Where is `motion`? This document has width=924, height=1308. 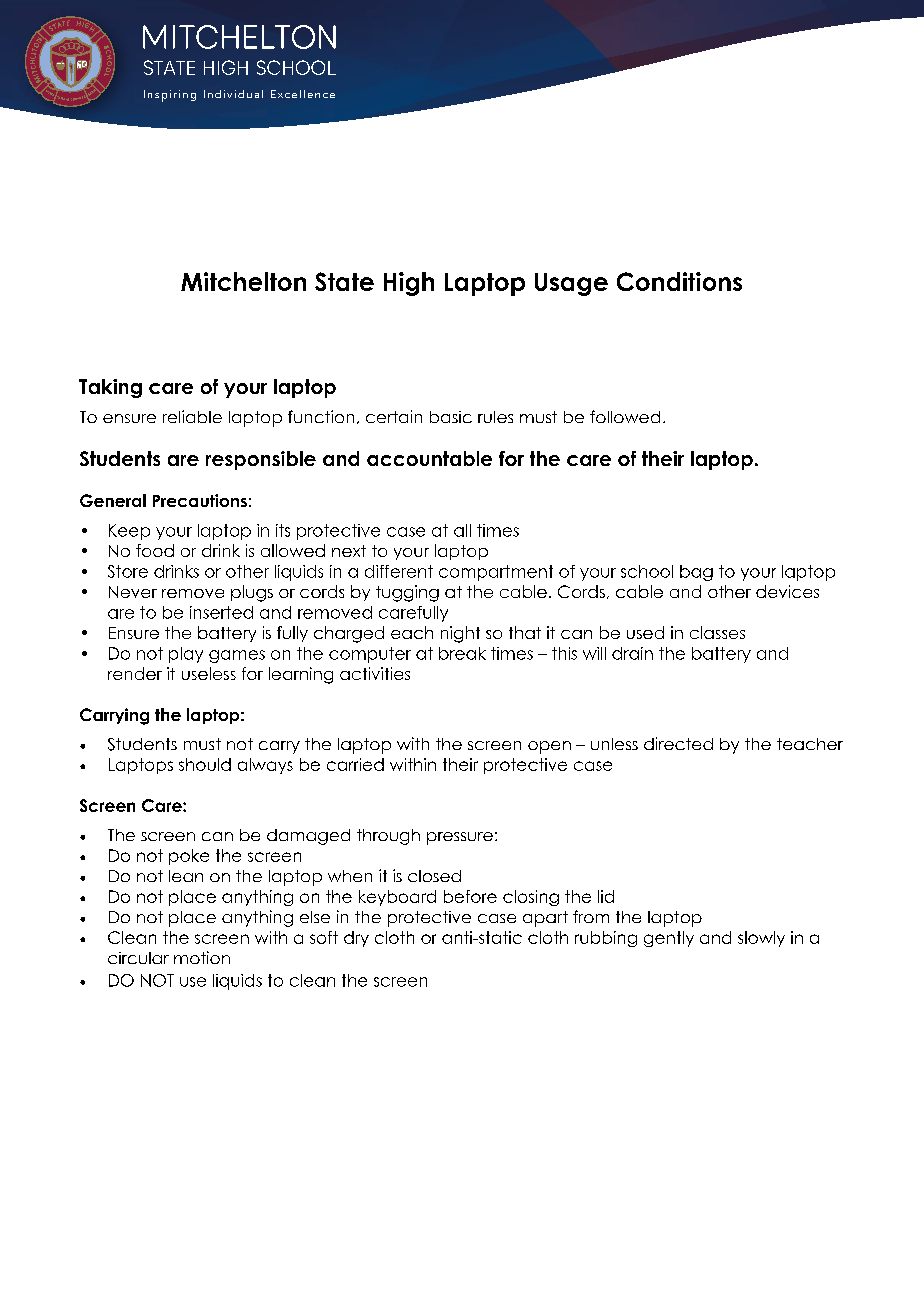
motion is located at coordinates (202, 957).
